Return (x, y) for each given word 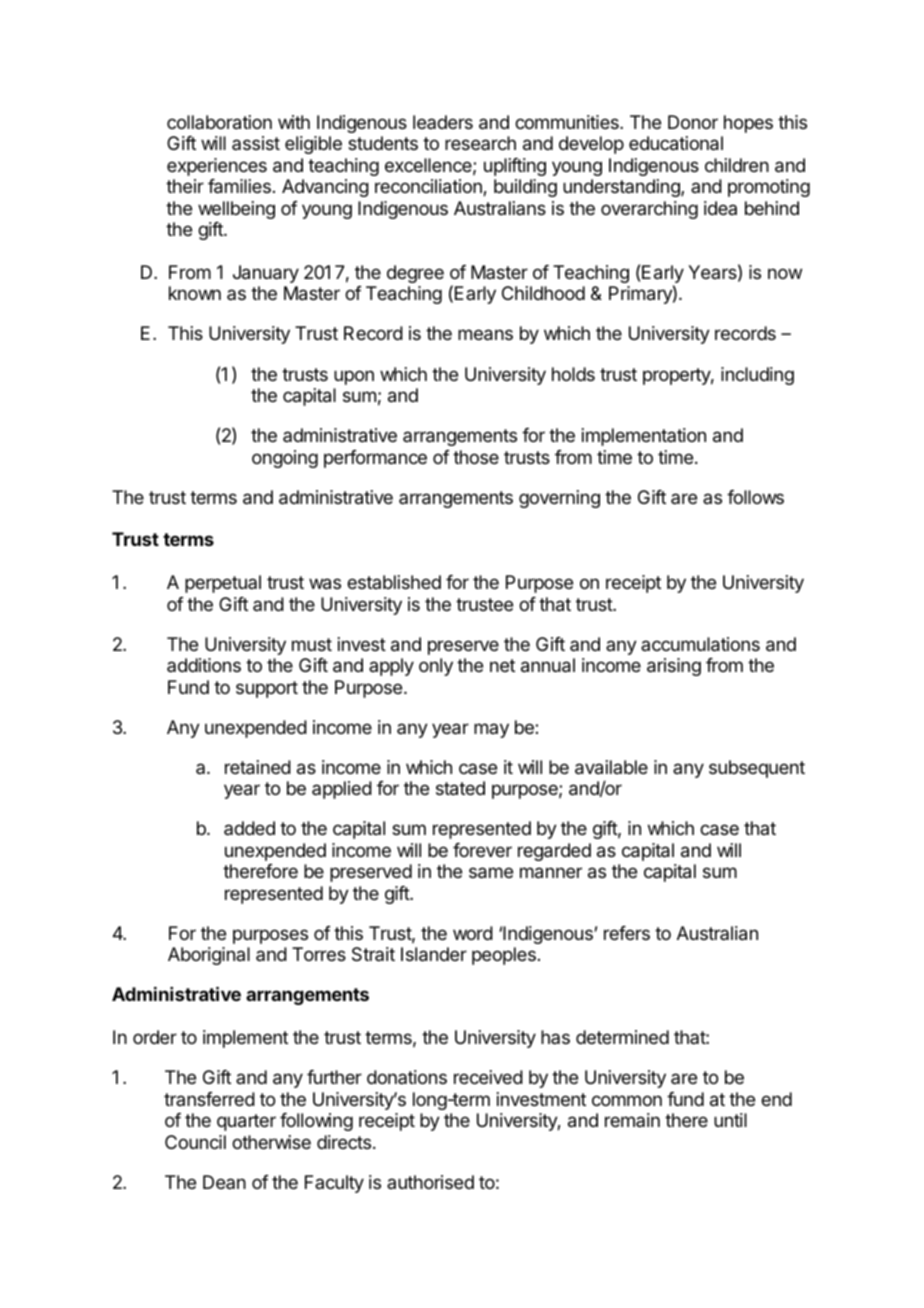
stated (460, 788)
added (249, 828)
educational (676, 143)
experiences (217, 167)
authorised (430, 1182)
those (476, 457)
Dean (224, 1182)
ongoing (285, 459)
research (480, 143)
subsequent (757, 769)
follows (755, 497)
